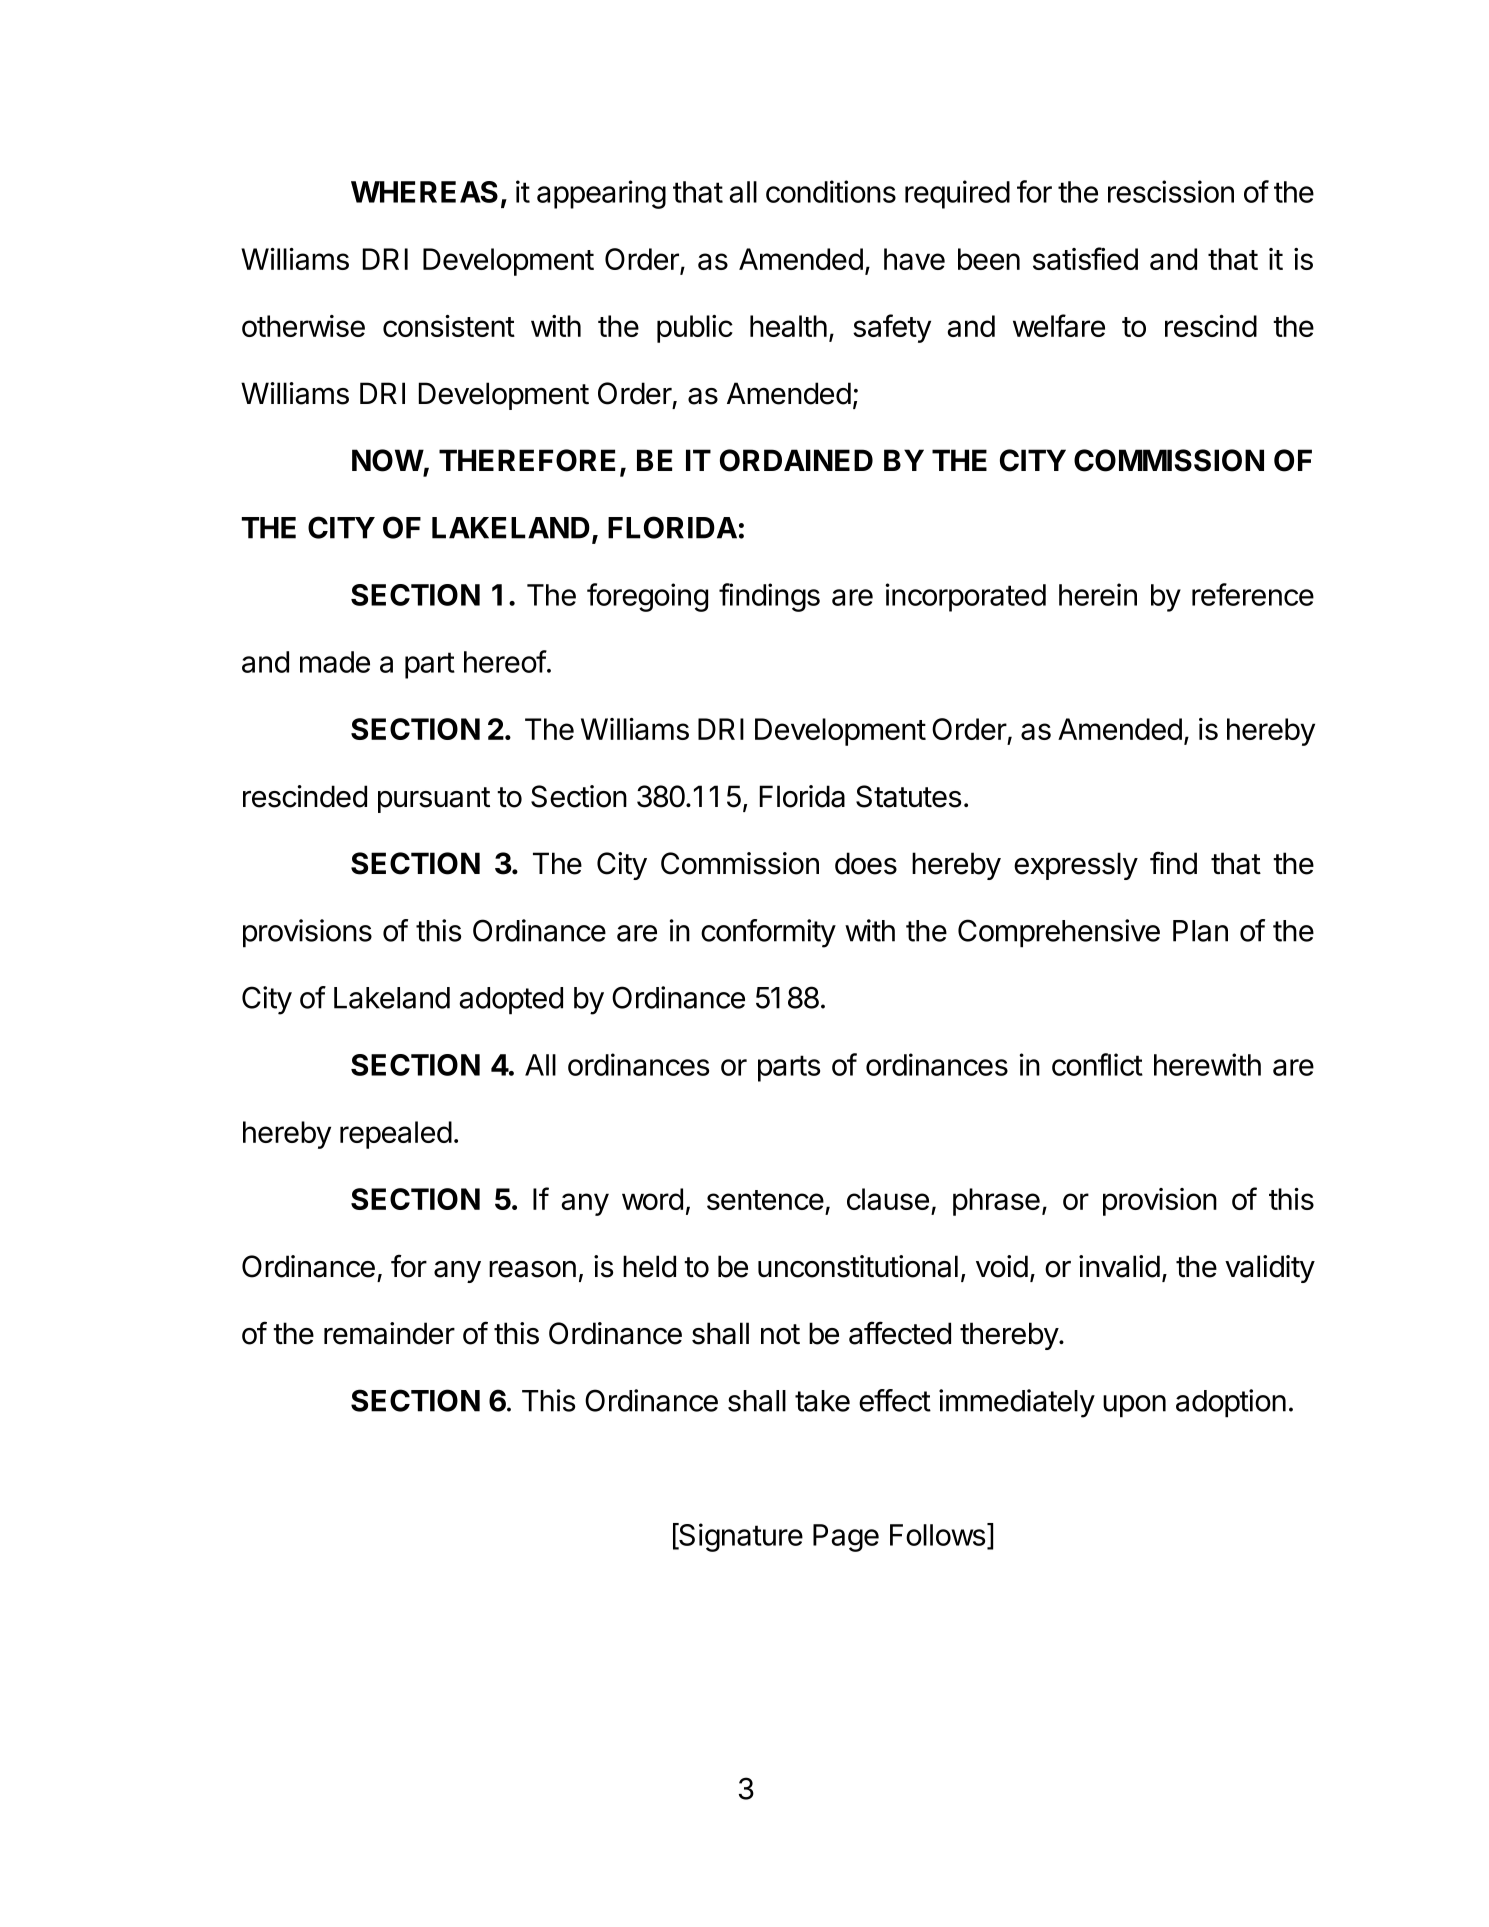  What do you see at coordinates (831, 191) in the image?
I see `conditions` at bounding box center [831, 191].
